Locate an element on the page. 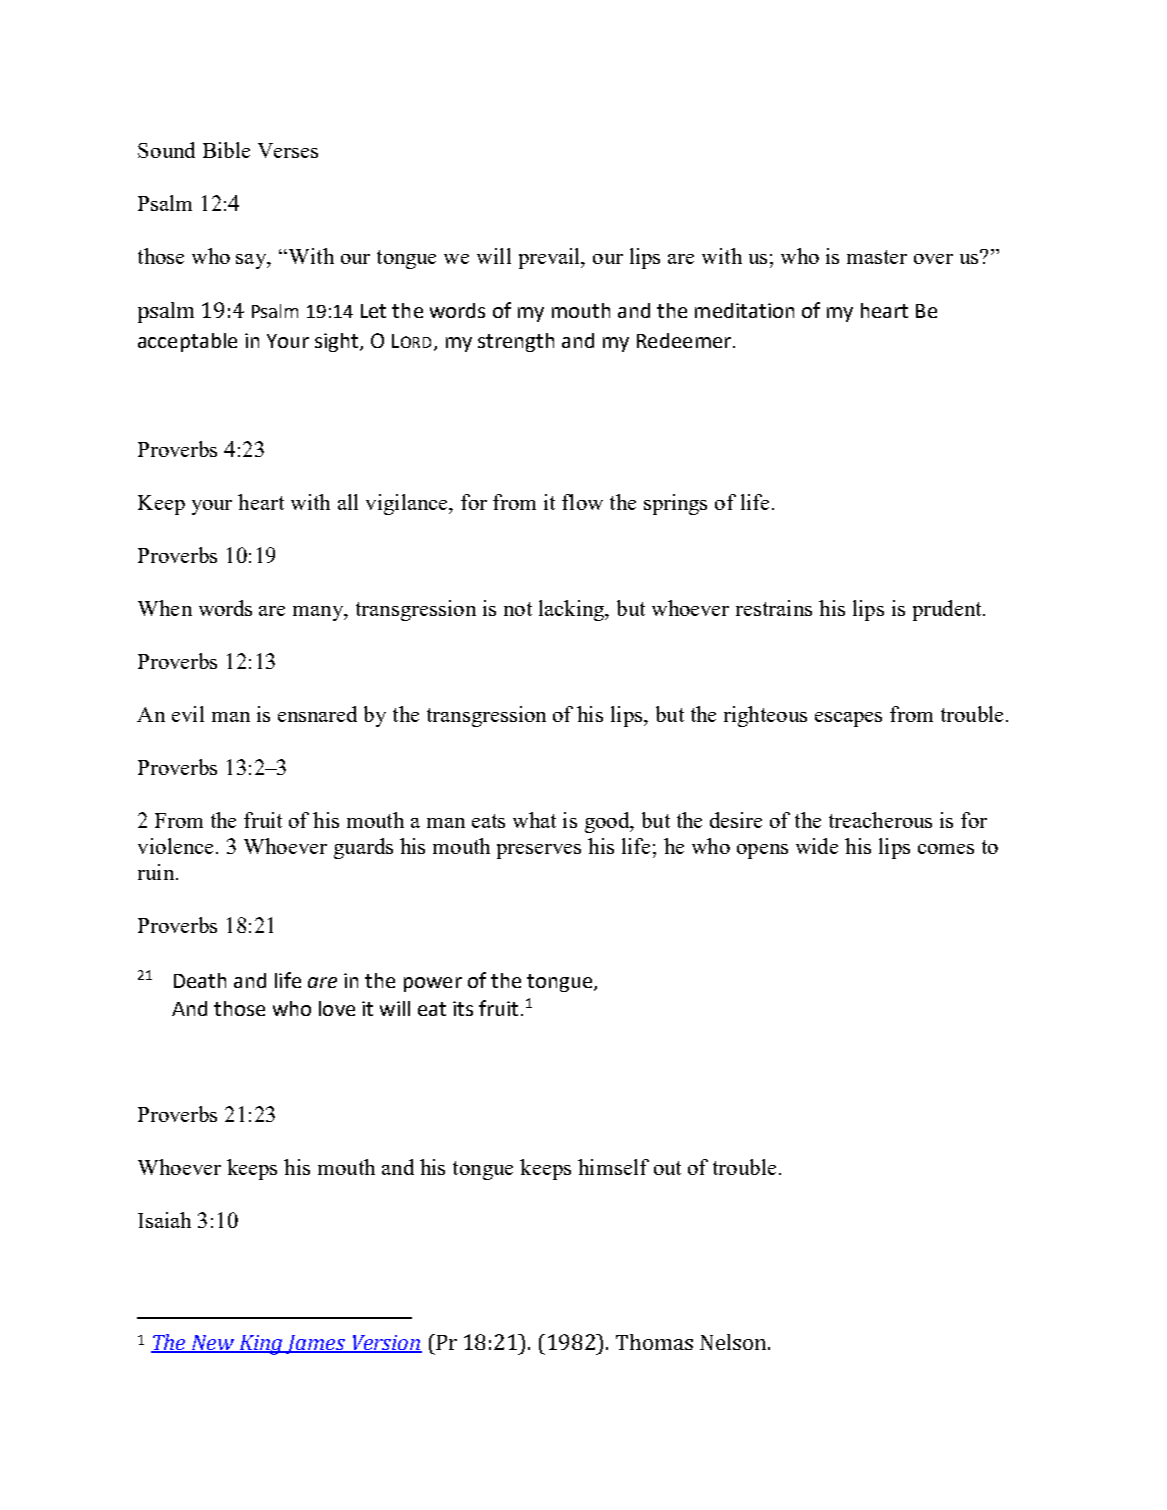  master is located at coordinates (877, 257).
